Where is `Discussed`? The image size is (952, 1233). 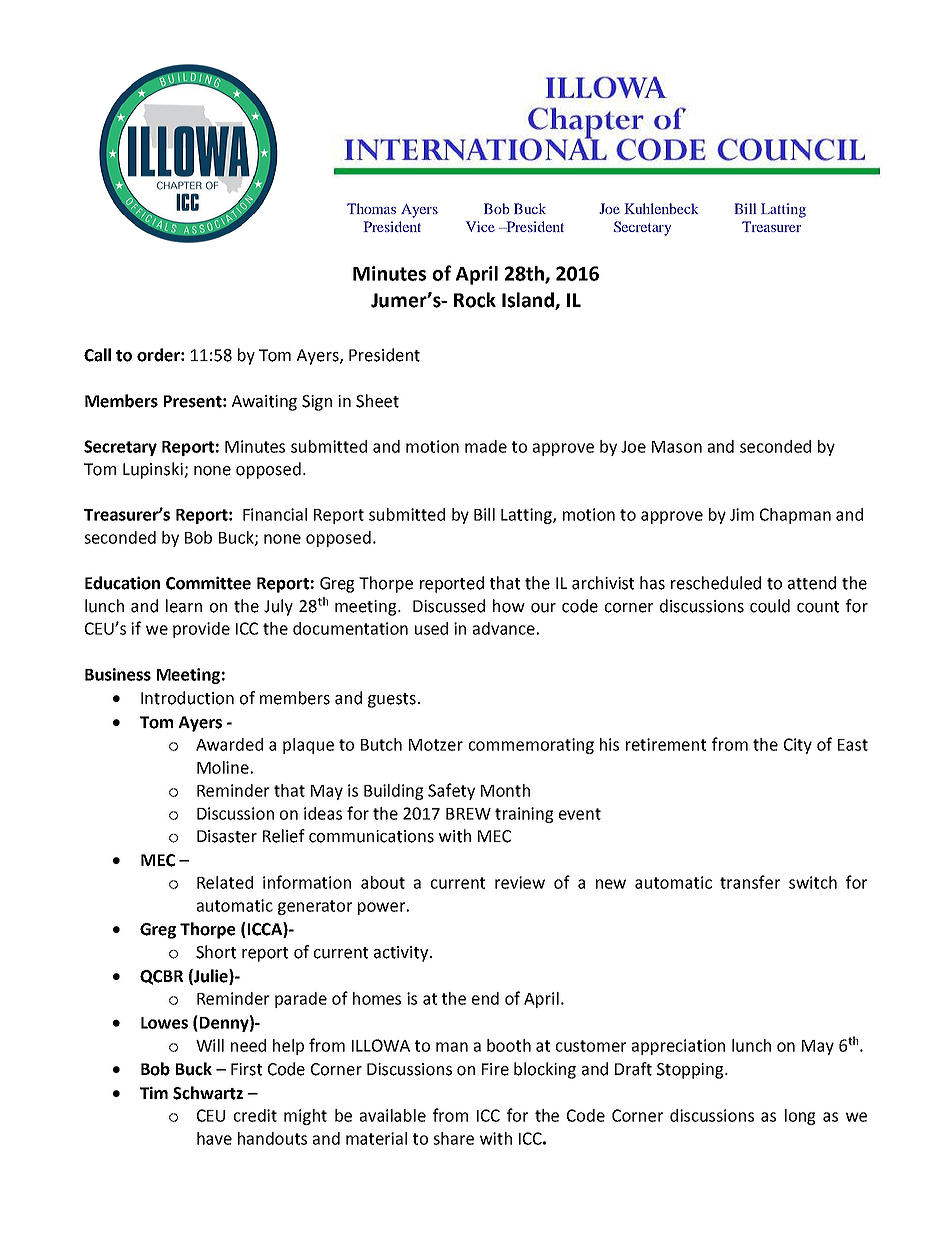 Discussed is located at coordinates (449, 606).
